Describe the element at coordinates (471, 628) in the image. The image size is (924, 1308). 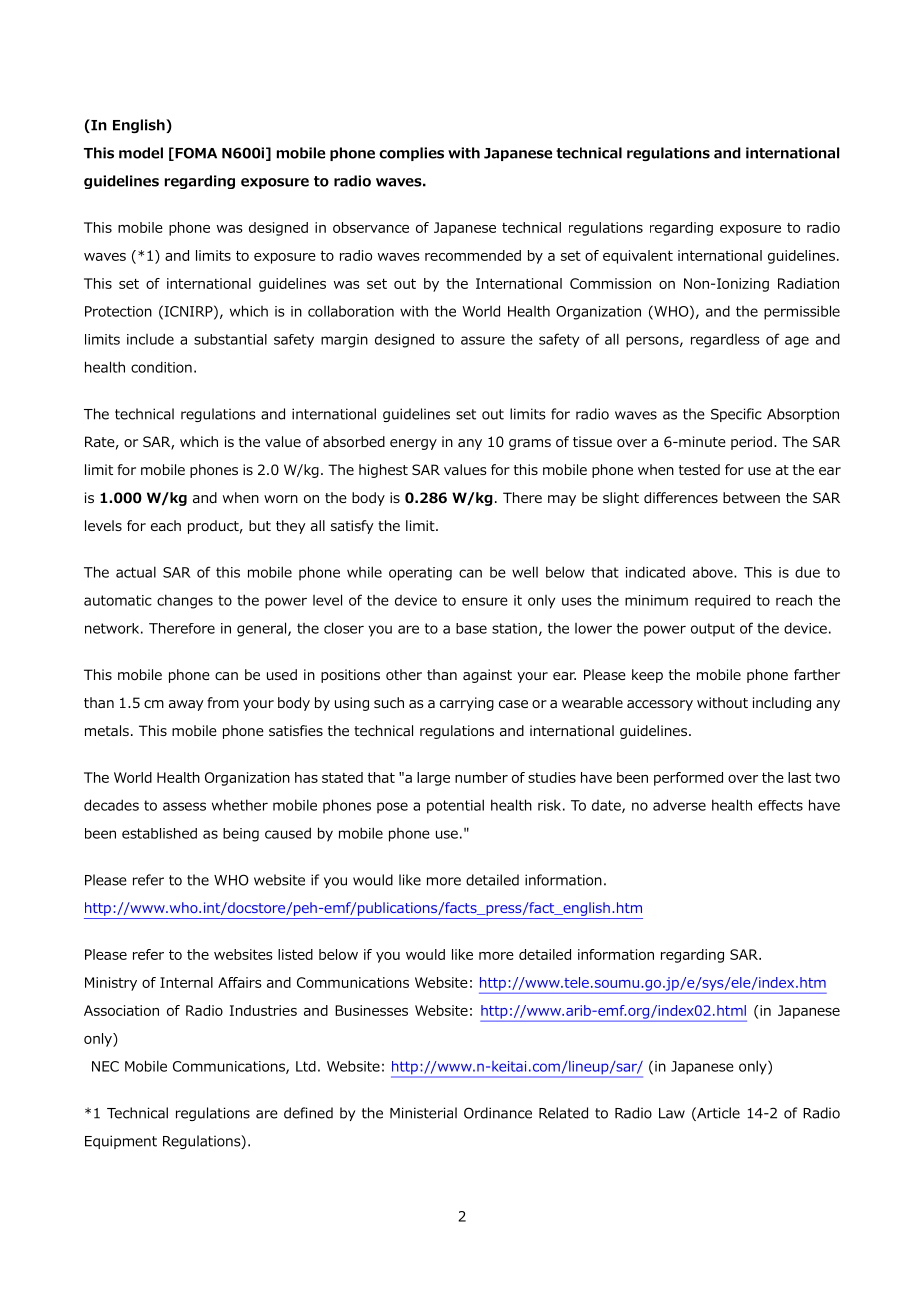
I see `base` at that location.
